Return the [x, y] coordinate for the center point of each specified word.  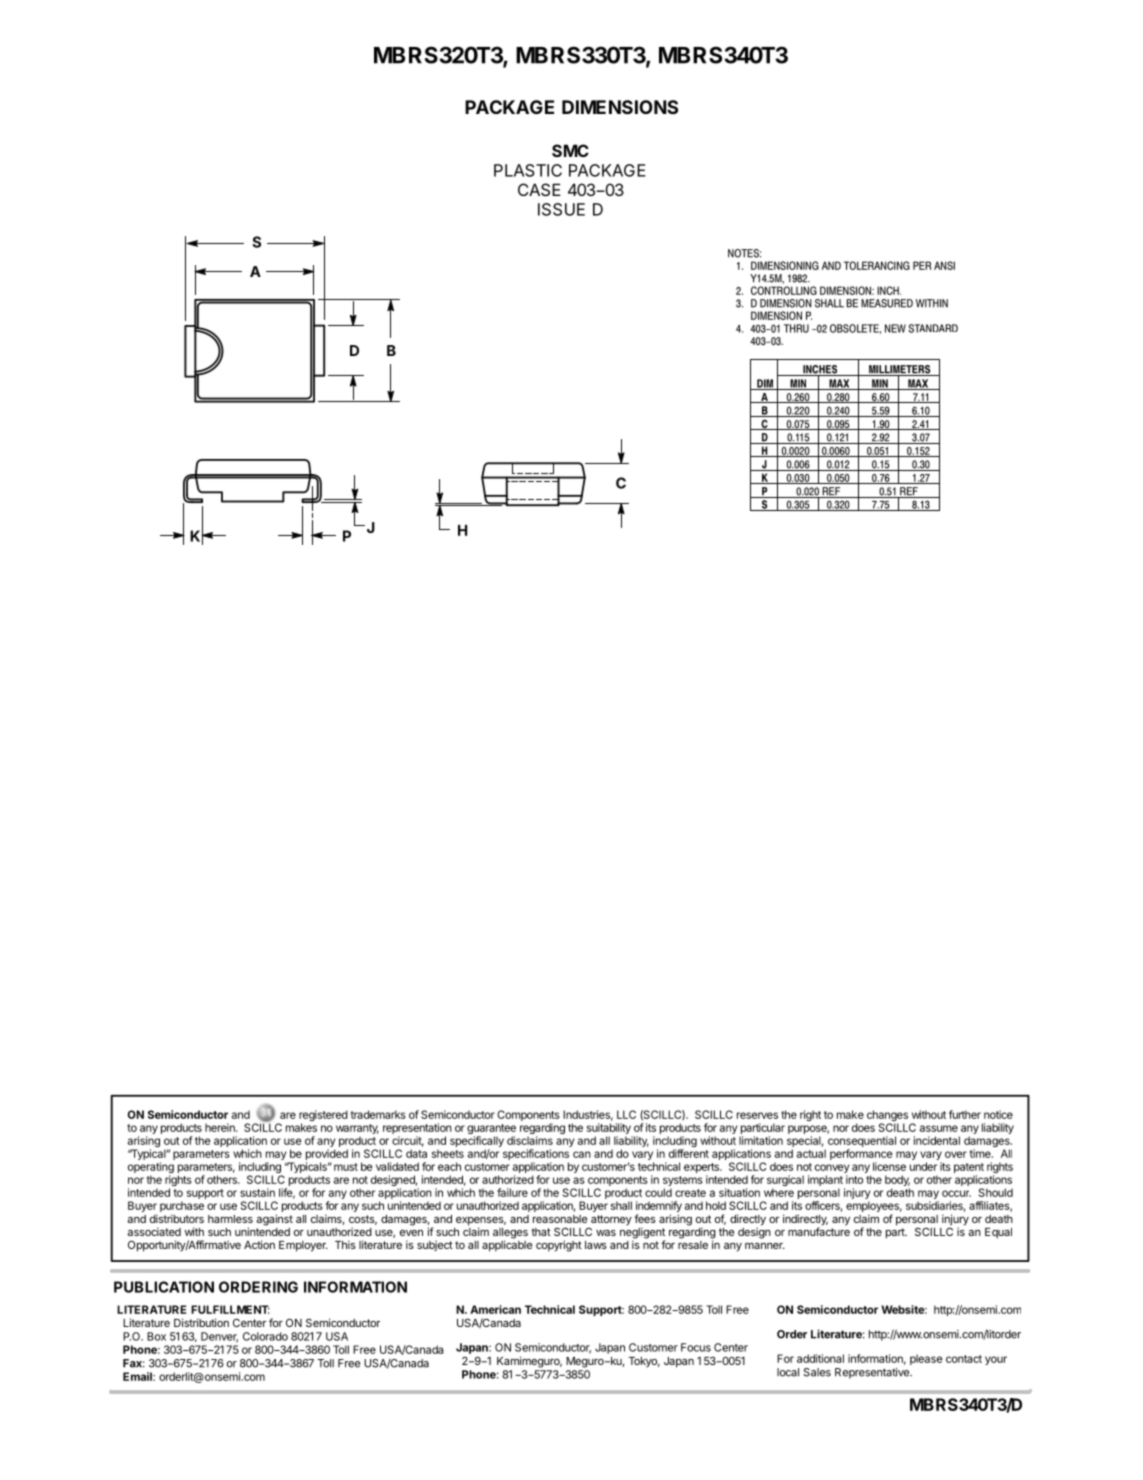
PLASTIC [528, 170]
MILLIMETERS [900, 370]
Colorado [265, 1336]
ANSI [944, 265]
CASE [539, 189]
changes [887, 1117]
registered [323, 1117]
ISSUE [561, 209]
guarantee [491, 1130]
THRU [796, 328]
